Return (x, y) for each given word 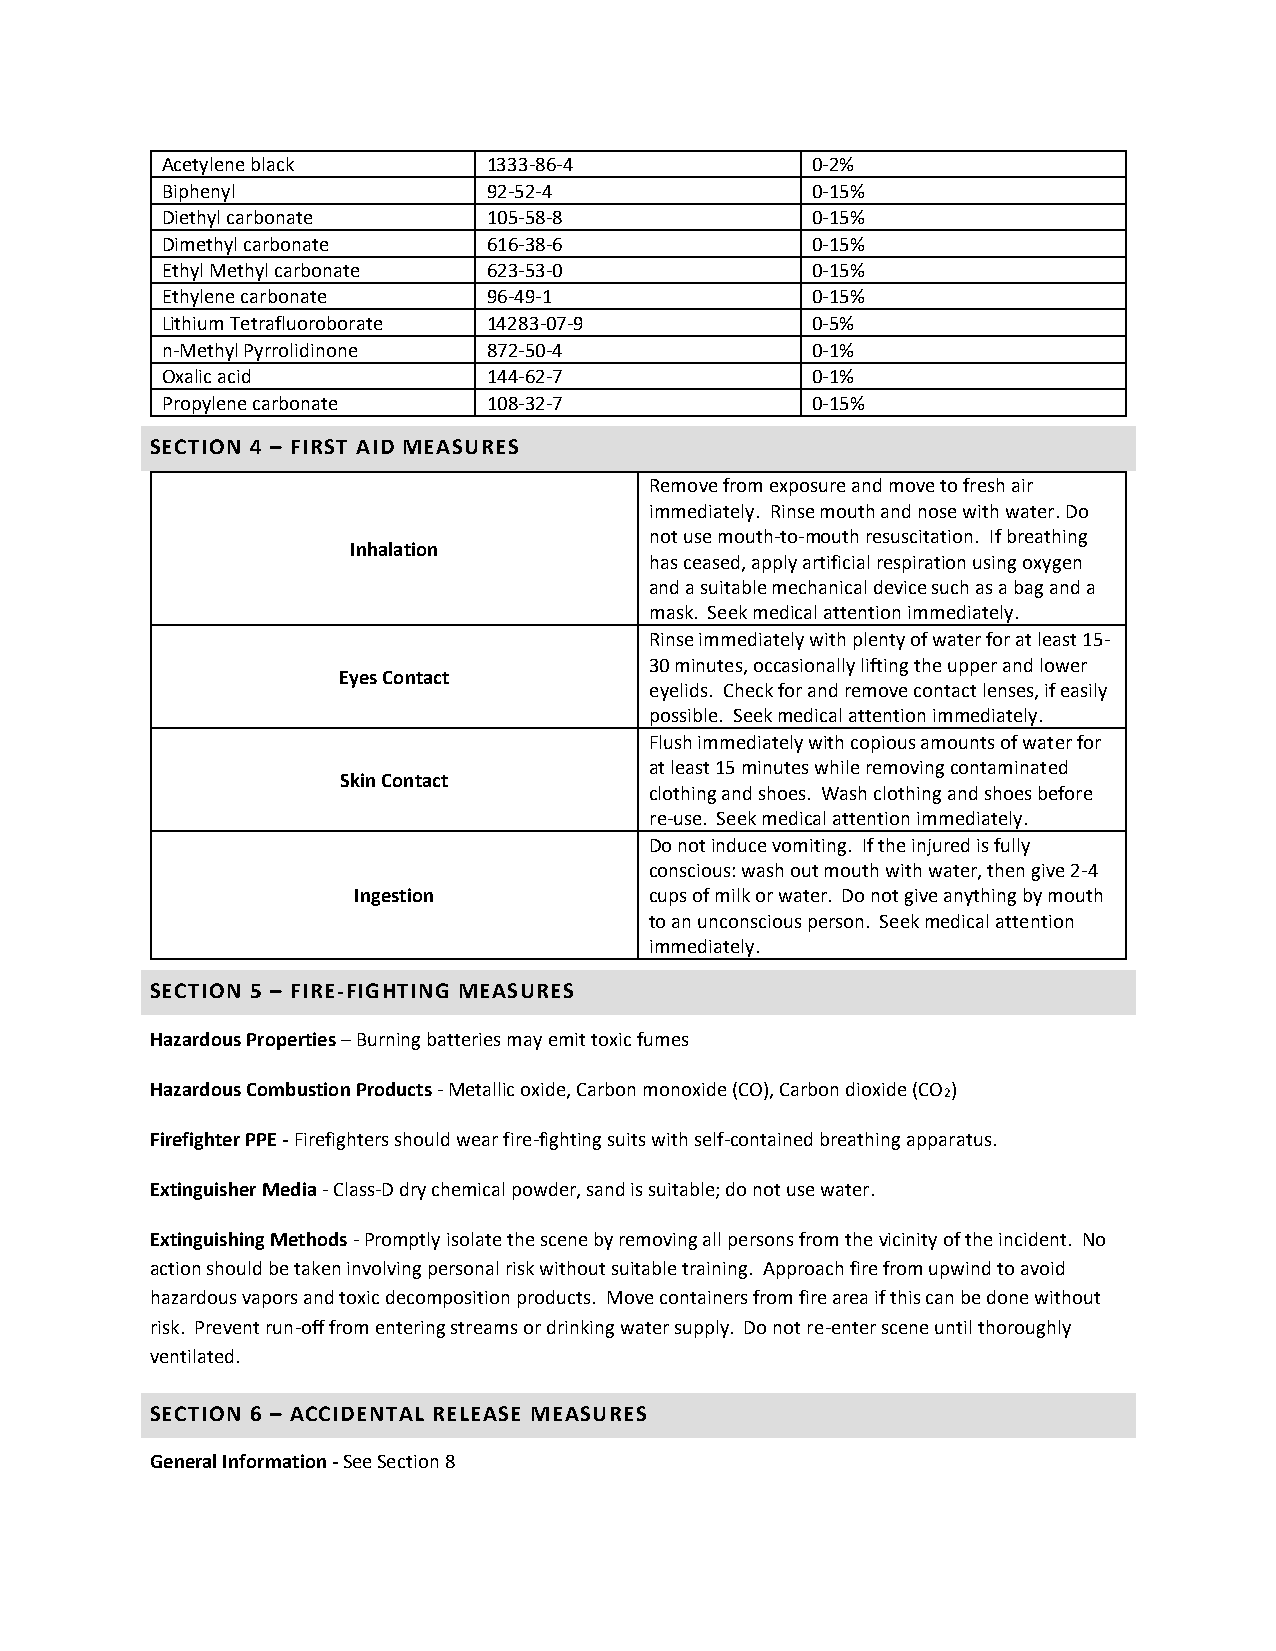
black (273, 164)
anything (980, 897)
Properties (291, 1041)
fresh (983, 485)
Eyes (358, 679)
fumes (662, 1039)
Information (274, 1461)
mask (672, 612)
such (950, 587)
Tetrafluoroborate (306, 323)
